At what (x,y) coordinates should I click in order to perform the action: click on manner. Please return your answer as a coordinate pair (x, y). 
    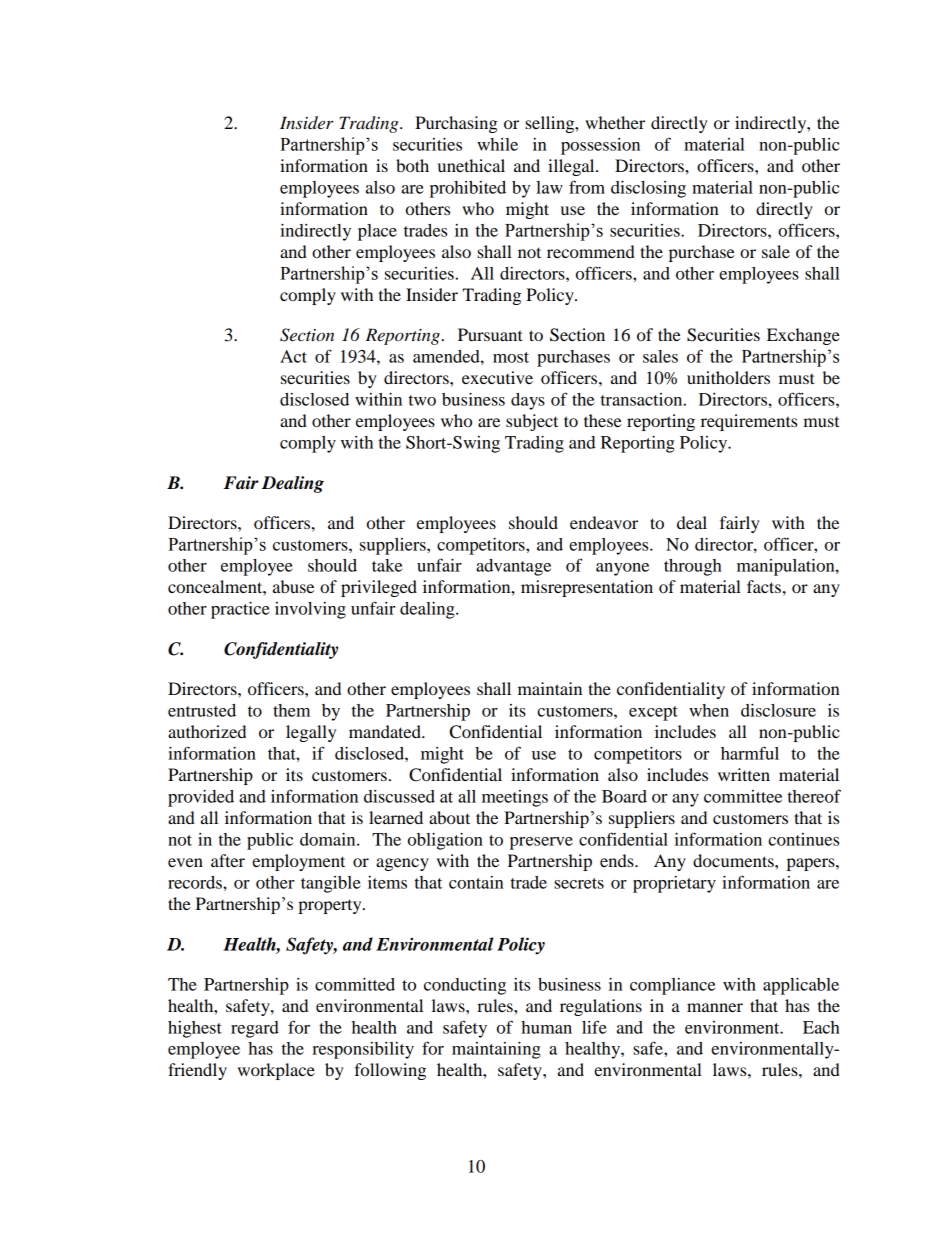
    Looking at the image, I should click on (715, 1007).
